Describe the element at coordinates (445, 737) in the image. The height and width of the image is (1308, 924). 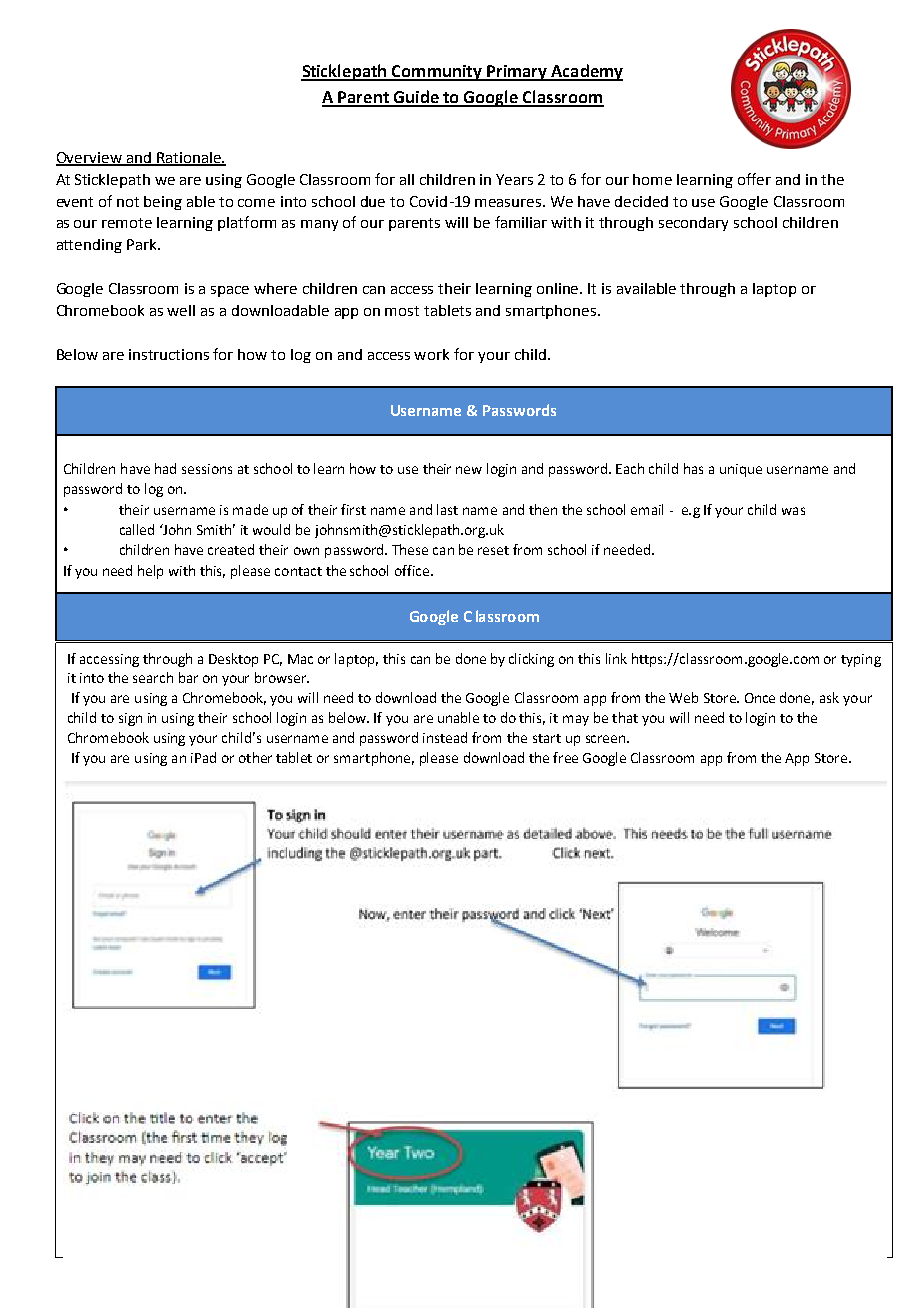
I see `instead` at that location.
